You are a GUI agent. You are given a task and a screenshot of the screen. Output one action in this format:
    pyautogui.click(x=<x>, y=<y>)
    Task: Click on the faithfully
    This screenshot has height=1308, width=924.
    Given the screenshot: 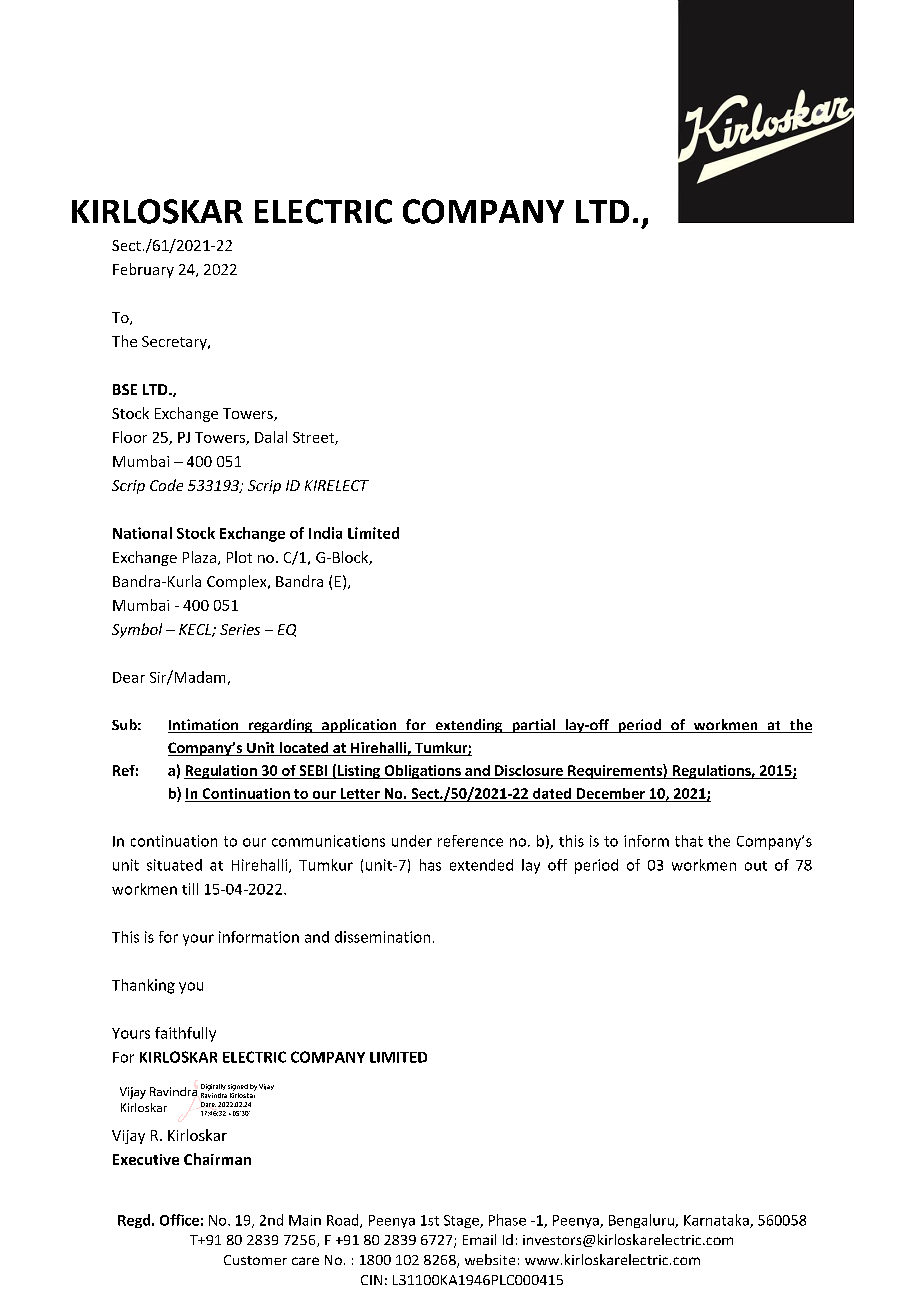 What is the action you would take?
    pyautogui.click(x=185, y=1034)
